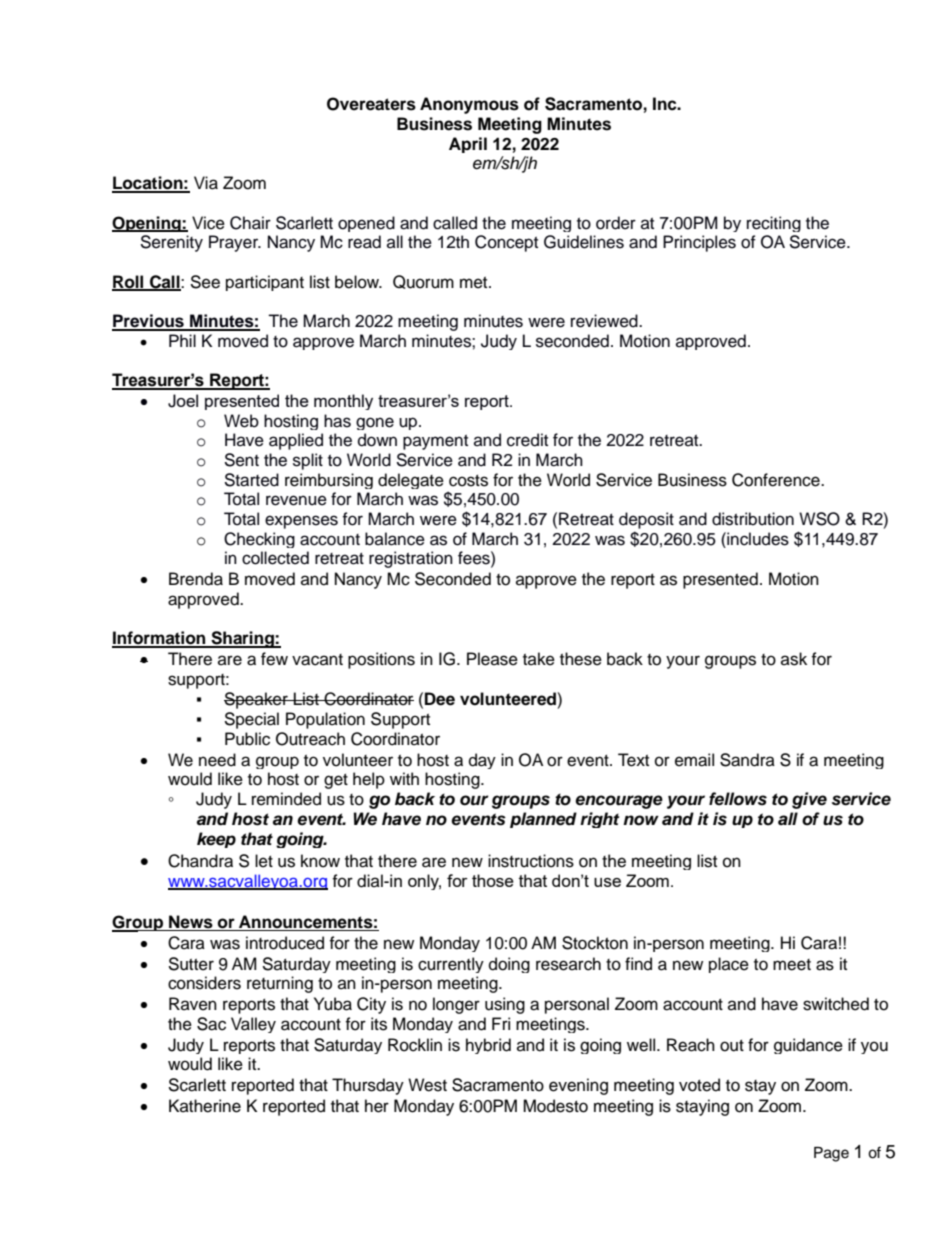 The height and width of the image is (1233, 952). Describe the element at coordinates (794, 659) in the image. I see `ask` at that location.
